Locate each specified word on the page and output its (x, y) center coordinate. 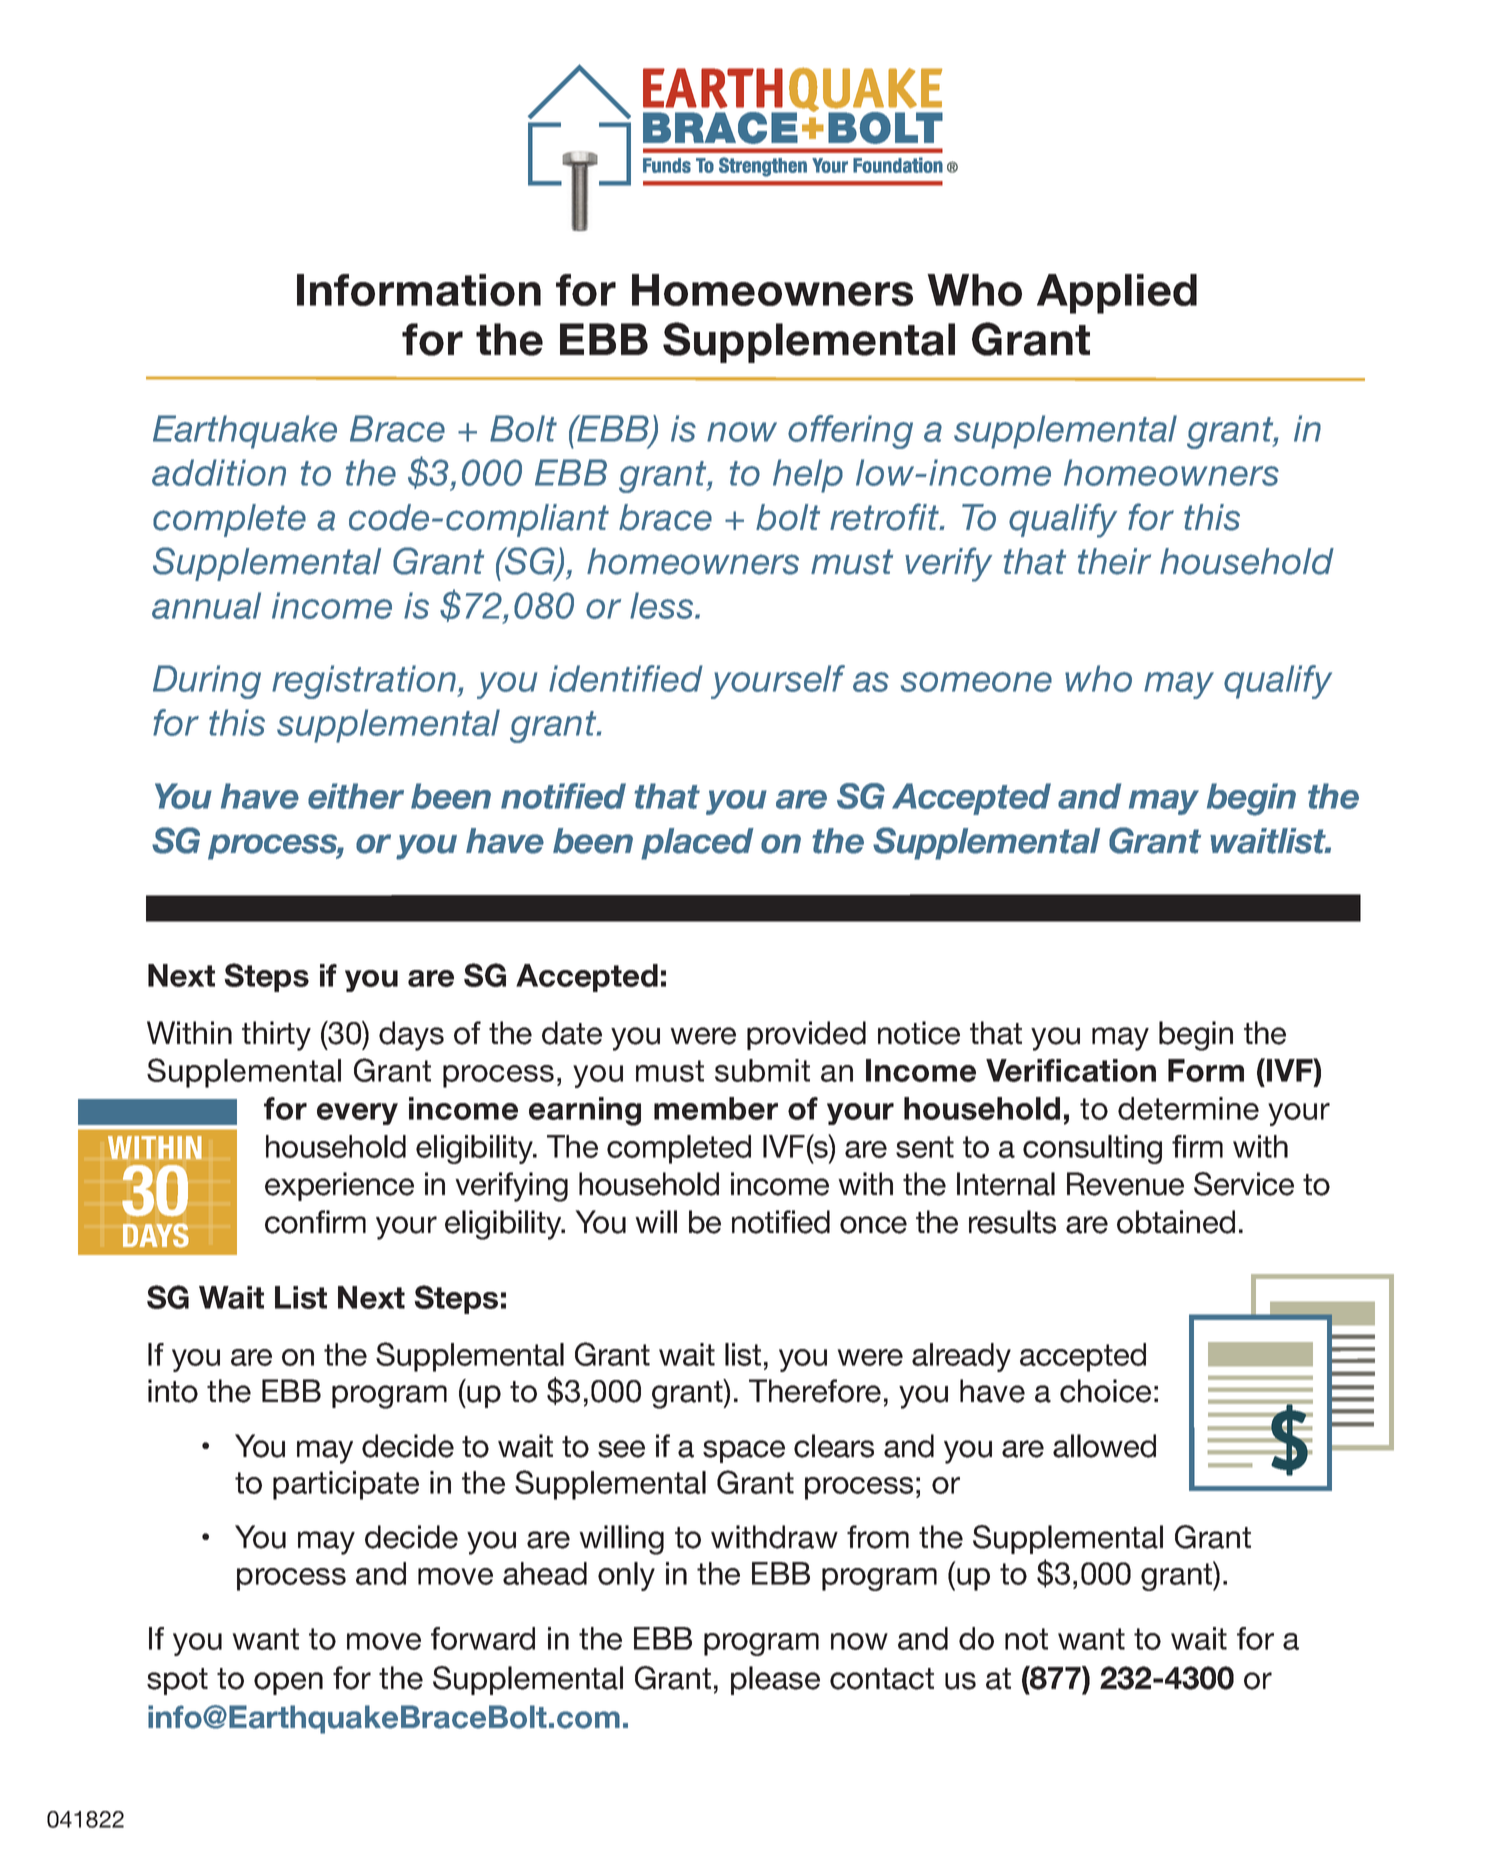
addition (219, 472)
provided (806, 1035)
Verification (1071, 1070)
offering (850, 432)
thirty (276, 1036)
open (288, 1683)
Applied (1117, 294)
